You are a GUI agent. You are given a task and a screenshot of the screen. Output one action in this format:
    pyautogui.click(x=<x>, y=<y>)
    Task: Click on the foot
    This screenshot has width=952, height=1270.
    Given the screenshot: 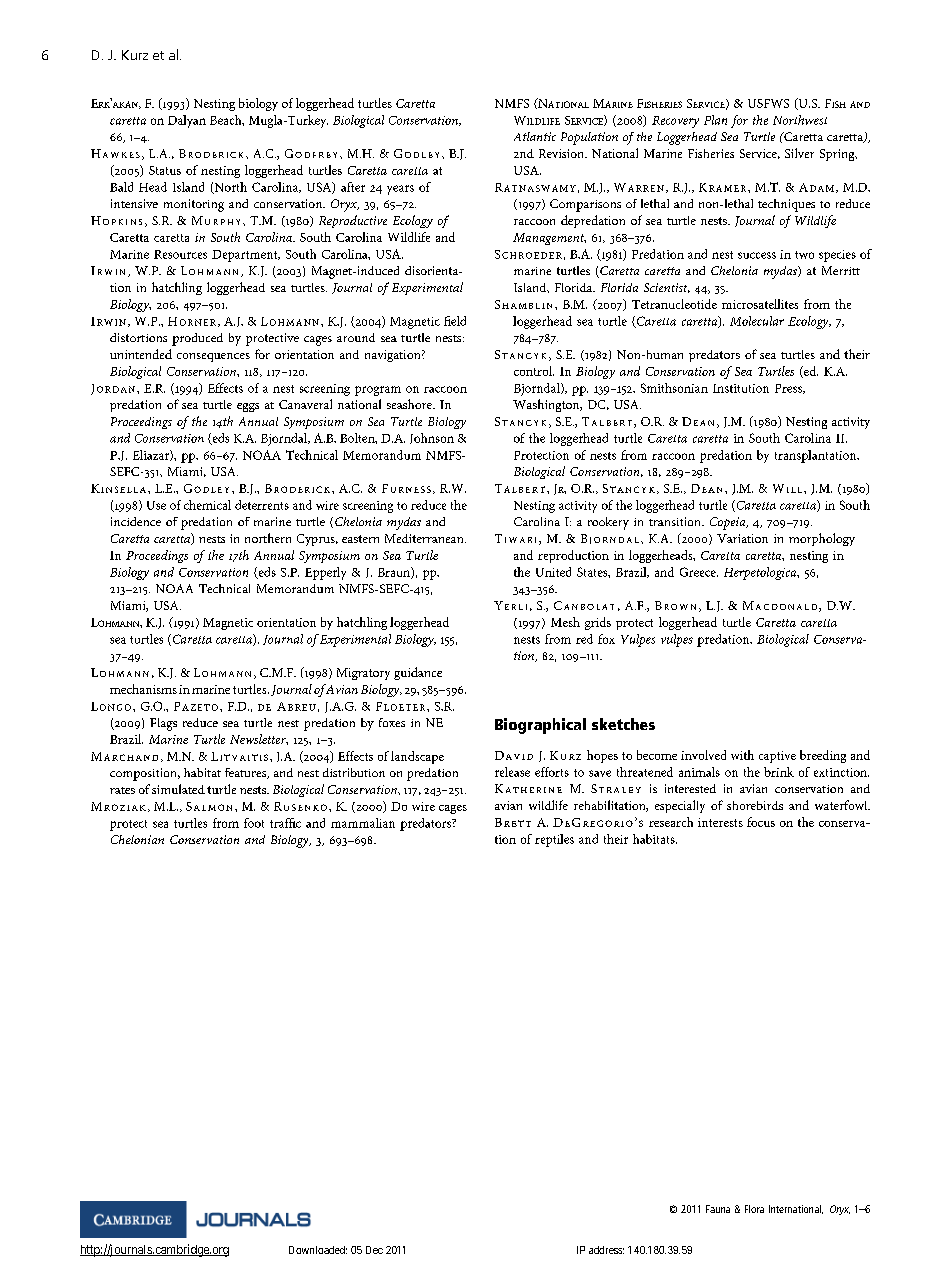 What is the action you would take?
    pyautogui.click(x=254, y=823)
